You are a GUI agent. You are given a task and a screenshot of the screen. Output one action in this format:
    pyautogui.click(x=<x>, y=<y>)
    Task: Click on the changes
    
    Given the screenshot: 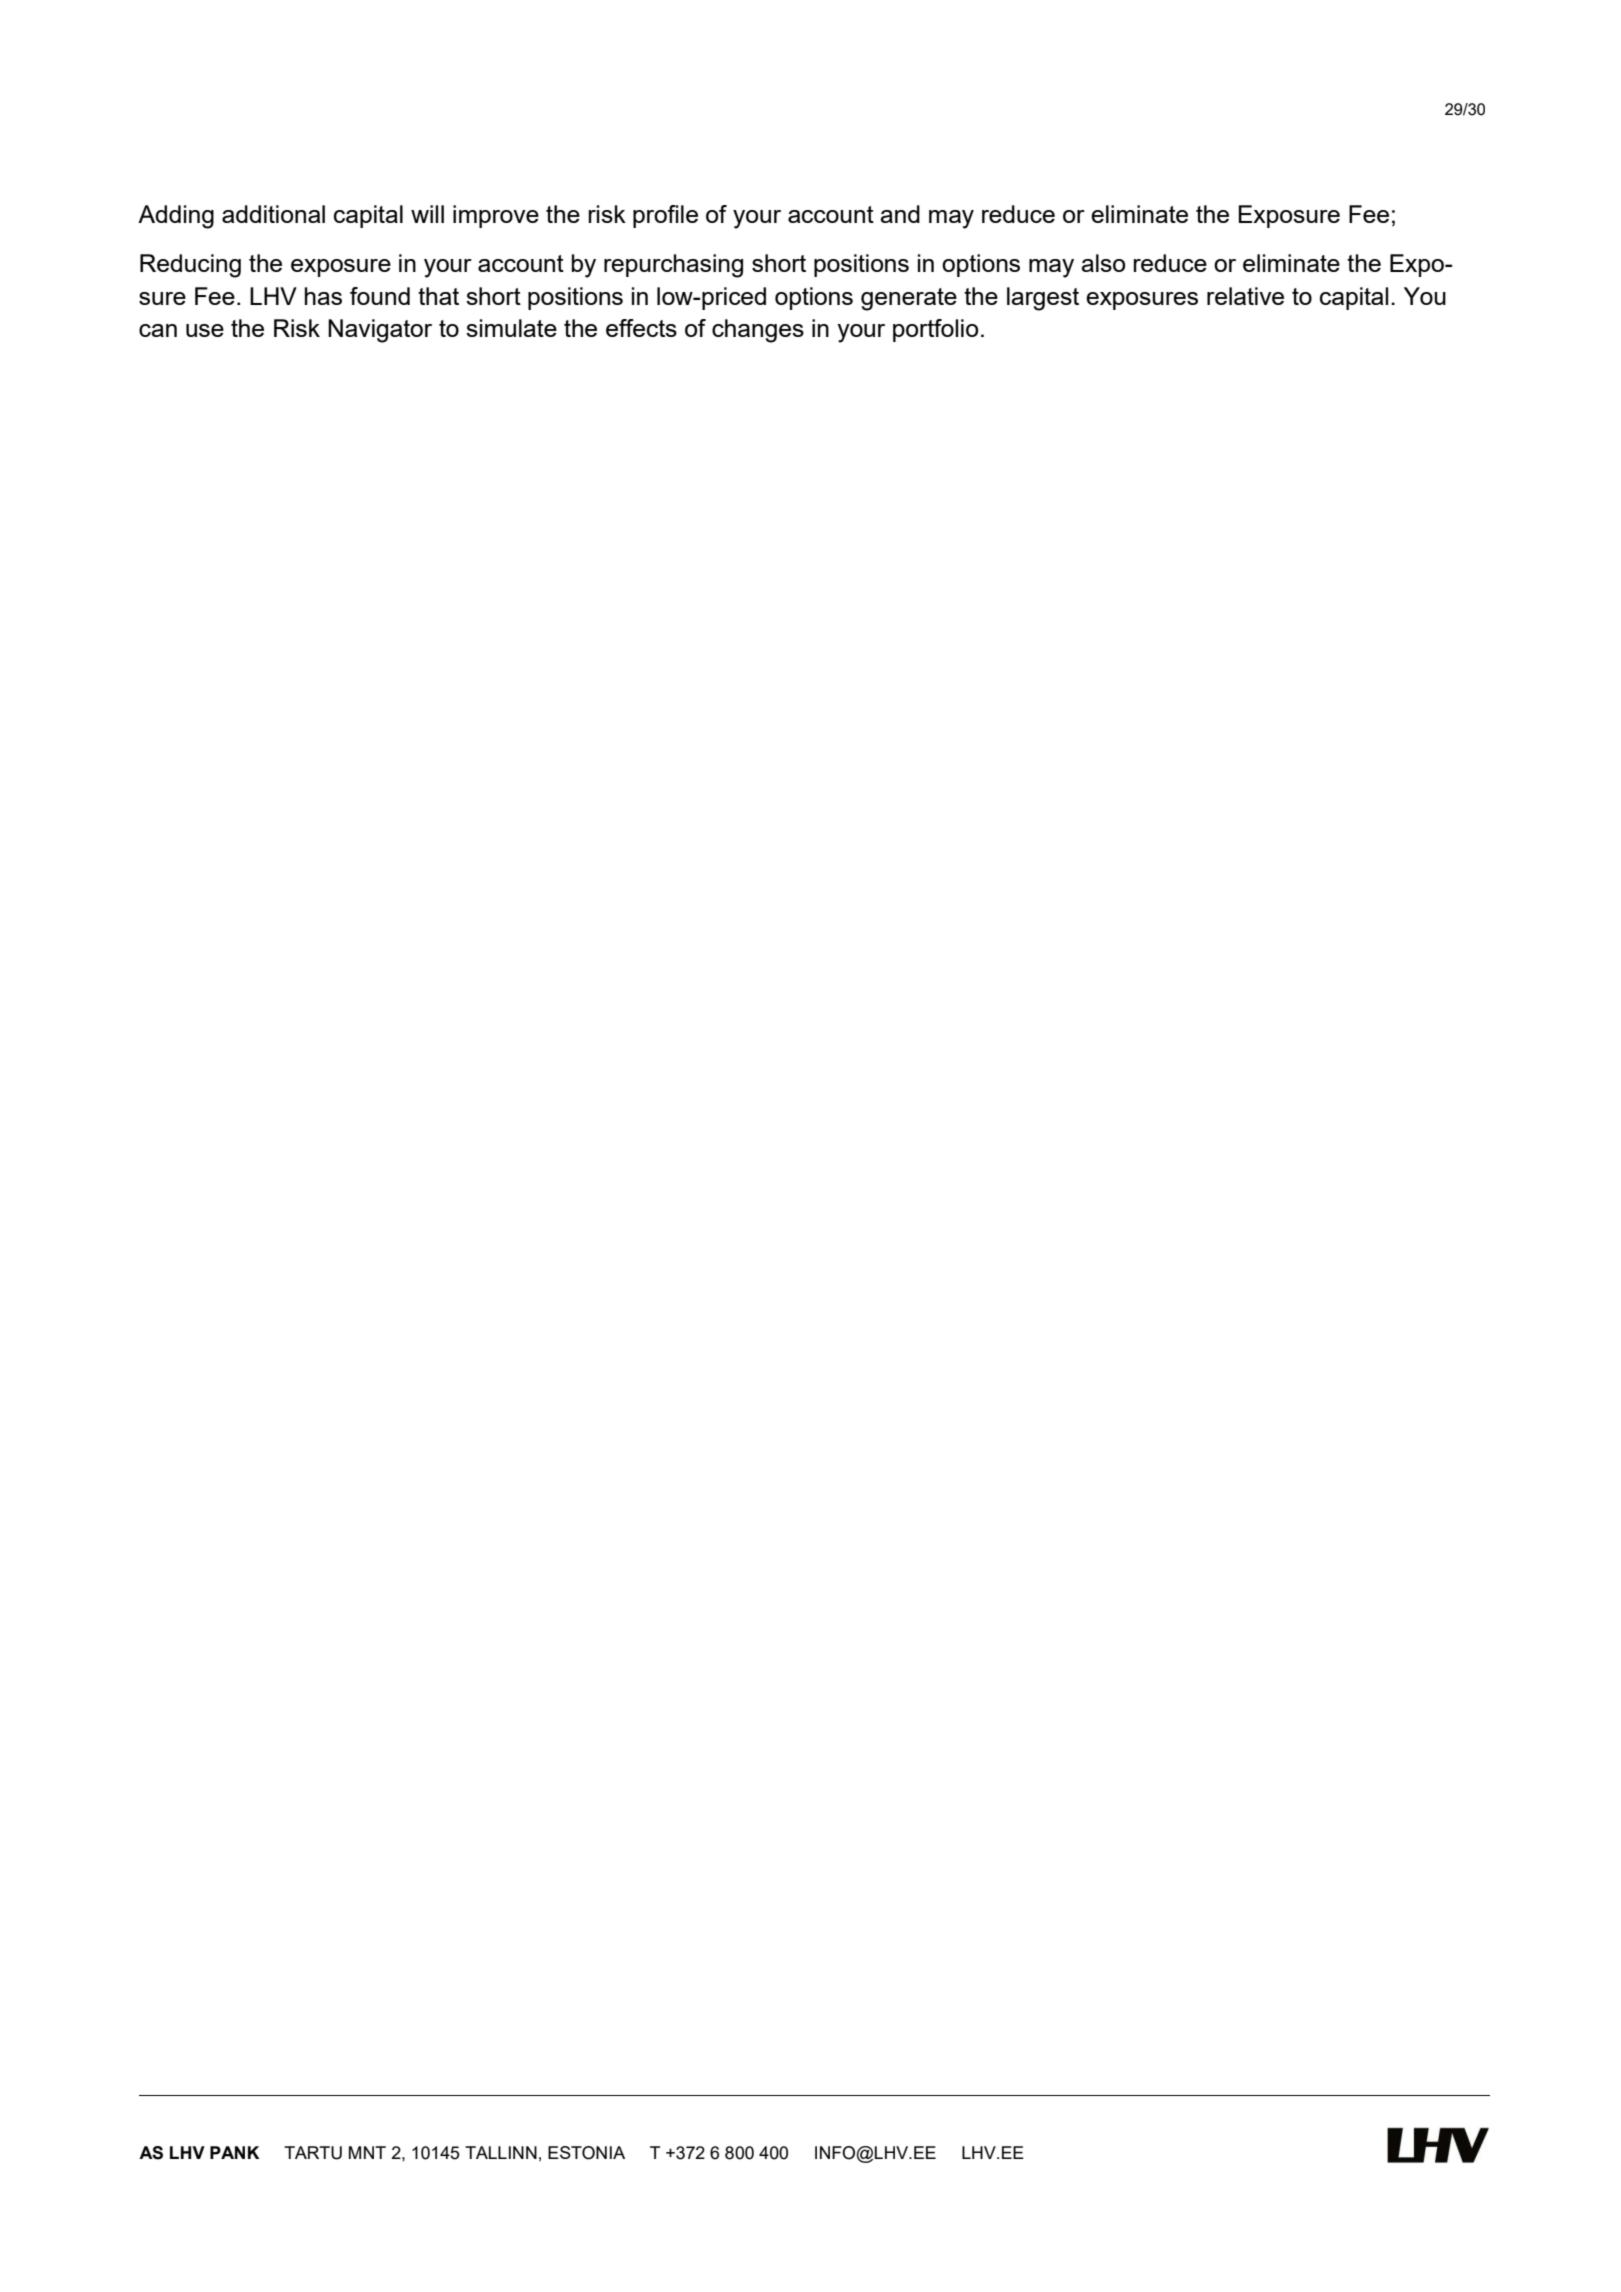 What is the action you would take?
    pyautogui.click(x=758, y=331)
